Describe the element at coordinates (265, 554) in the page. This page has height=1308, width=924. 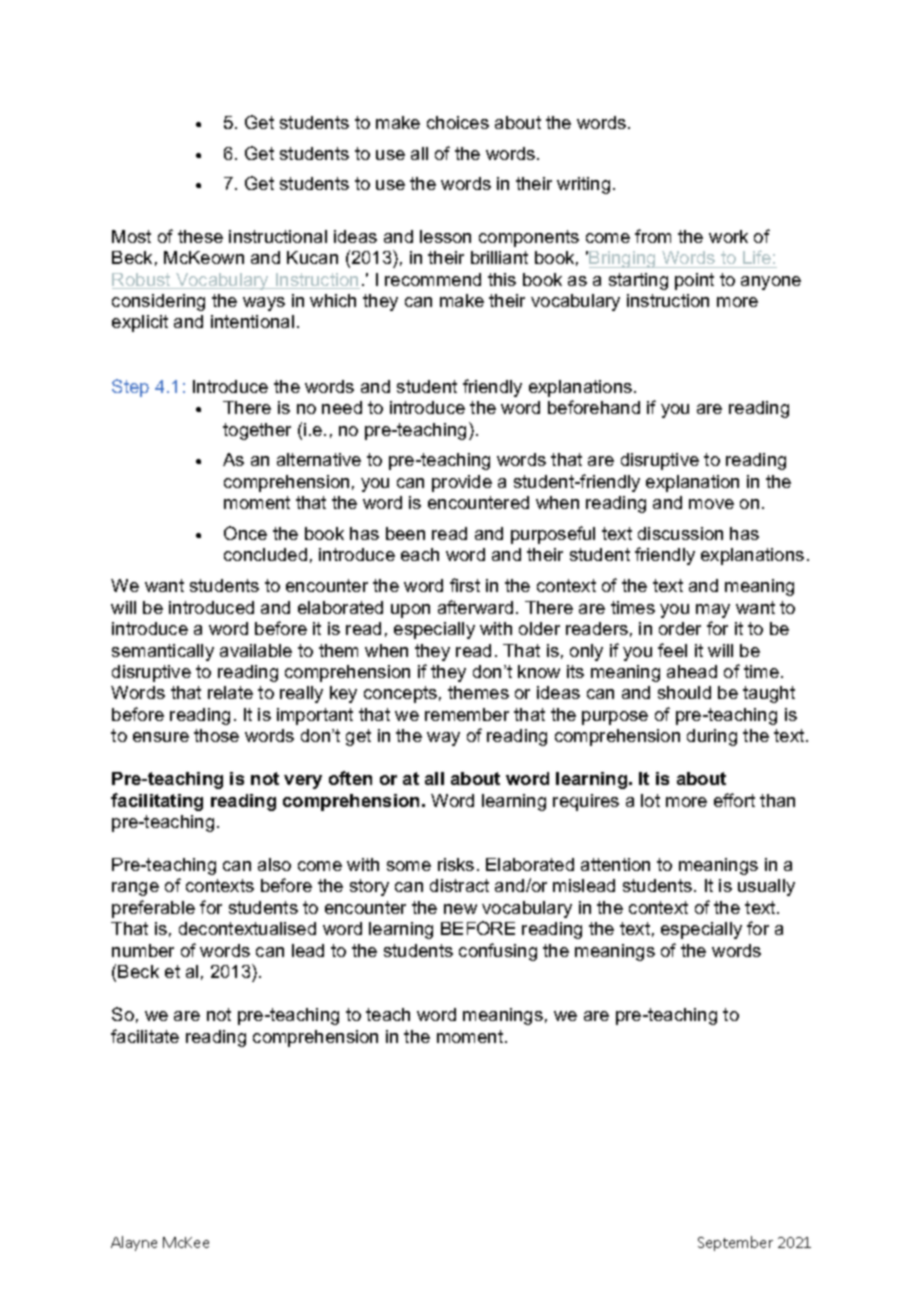
I see `concluded` at that location.
